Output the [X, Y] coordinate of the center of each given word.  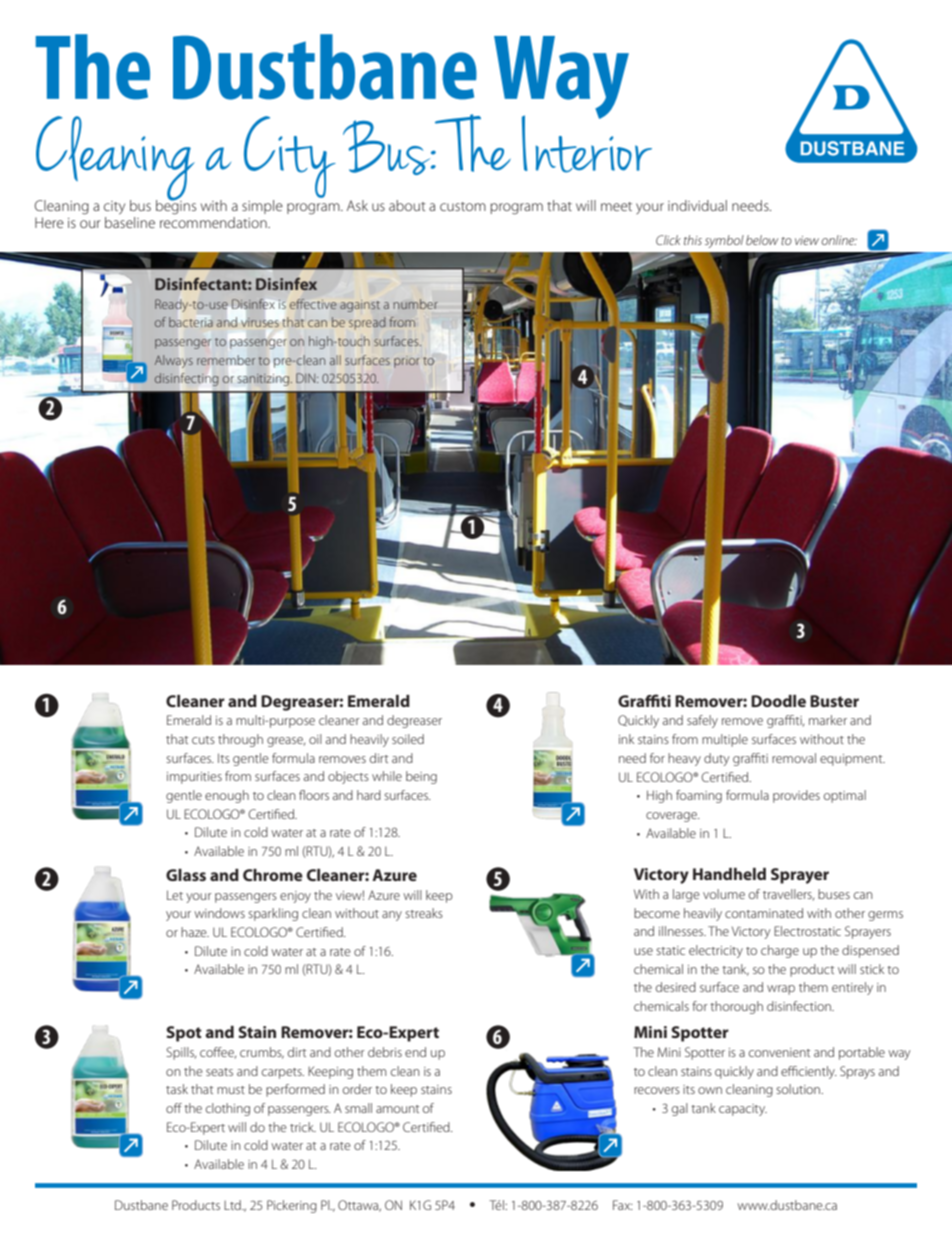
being [421, 777]
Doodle [778, 701]
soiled [408, 739]
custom [463, 206]
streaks [424, 913]
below [762, 240]
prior [407, 362]
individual [697, 205]
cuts [203, 740]
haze [195, 932]
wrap [781, 990]
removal [794, 758]
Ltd [233, 1205]
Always [174, 361]
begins [176, 206]
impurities [194, 778]
